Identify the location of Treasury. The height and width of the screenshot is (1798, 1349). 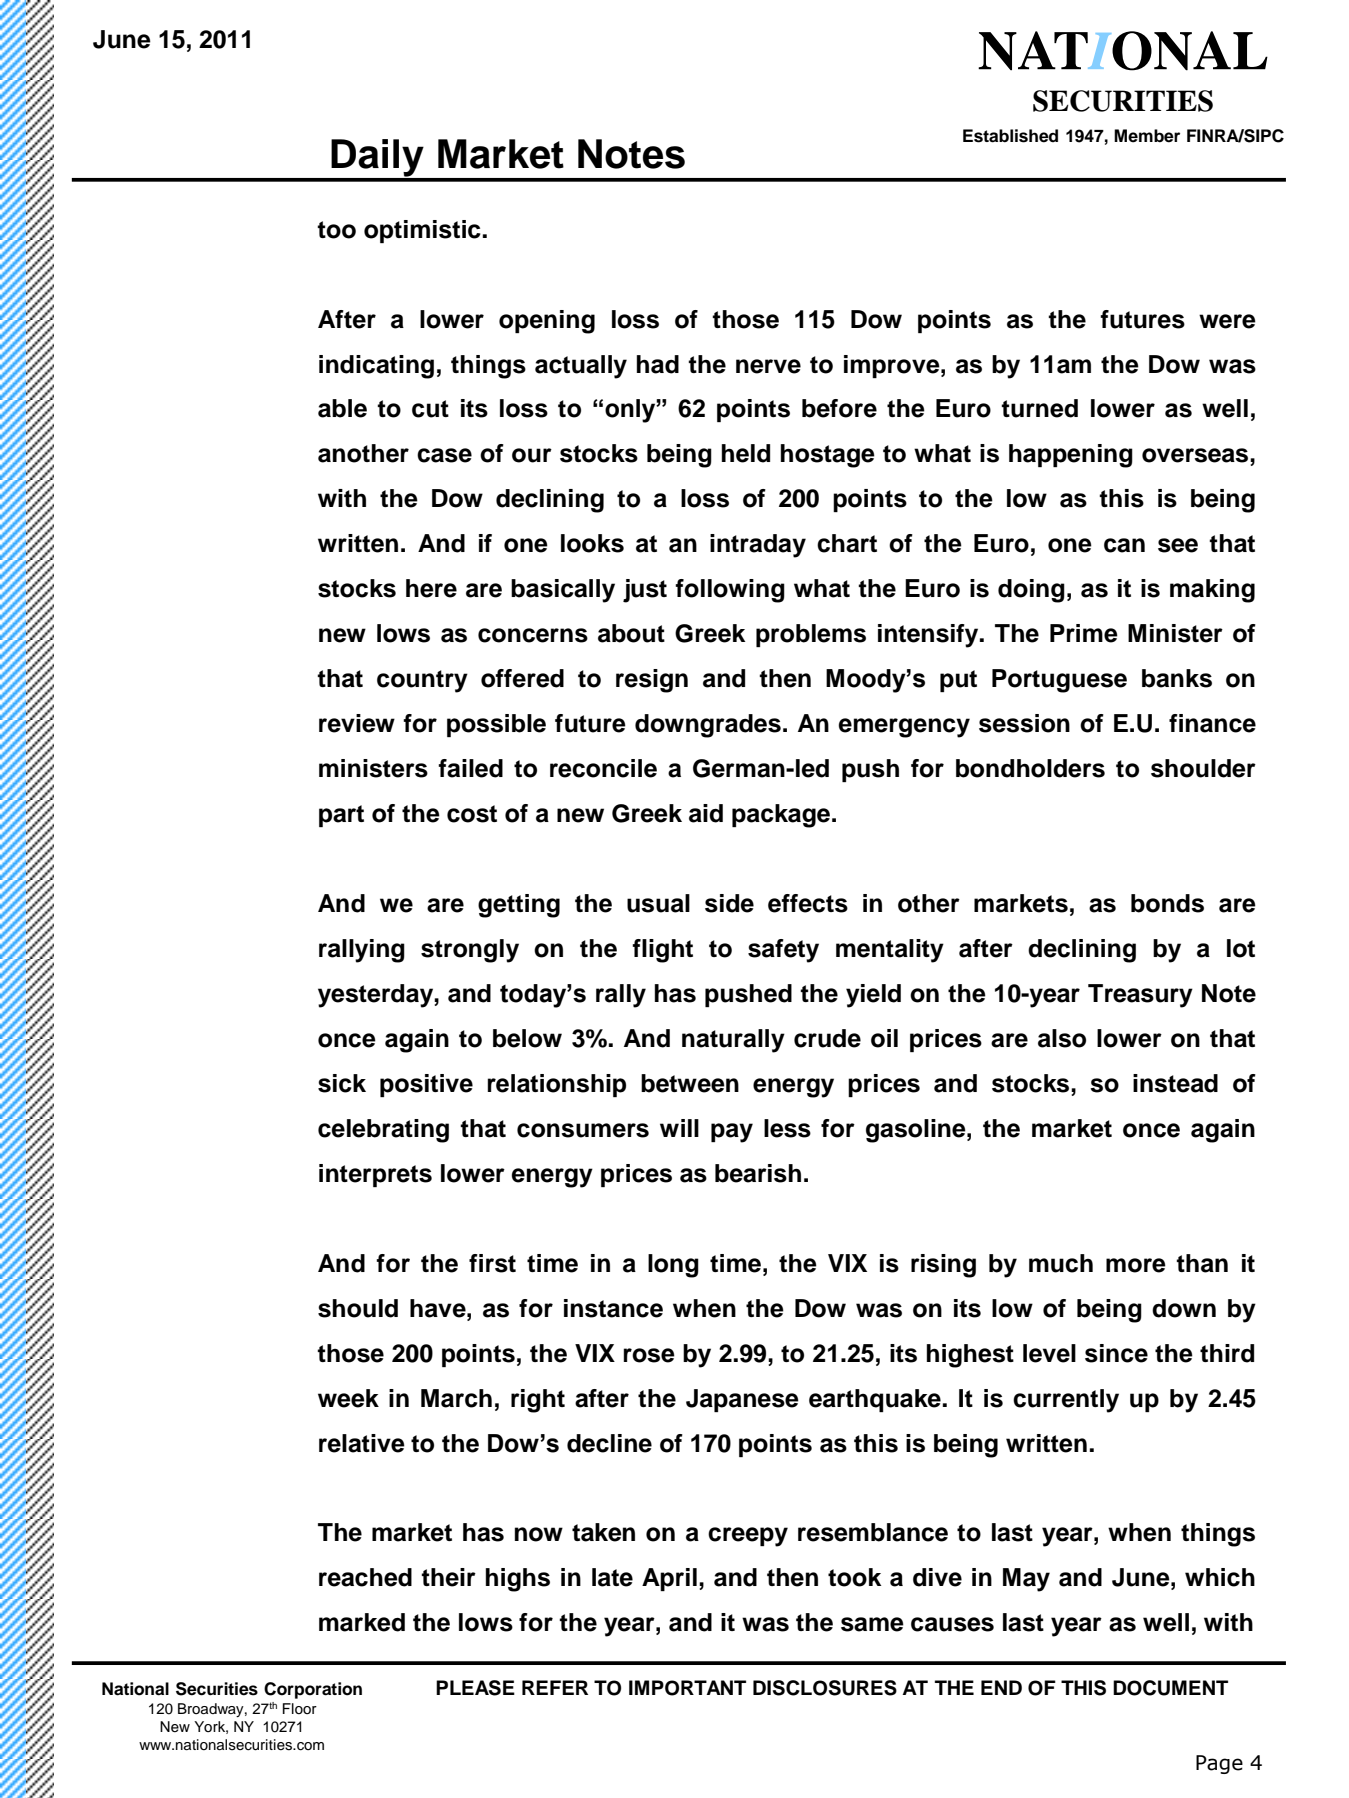
(1140, 996).
